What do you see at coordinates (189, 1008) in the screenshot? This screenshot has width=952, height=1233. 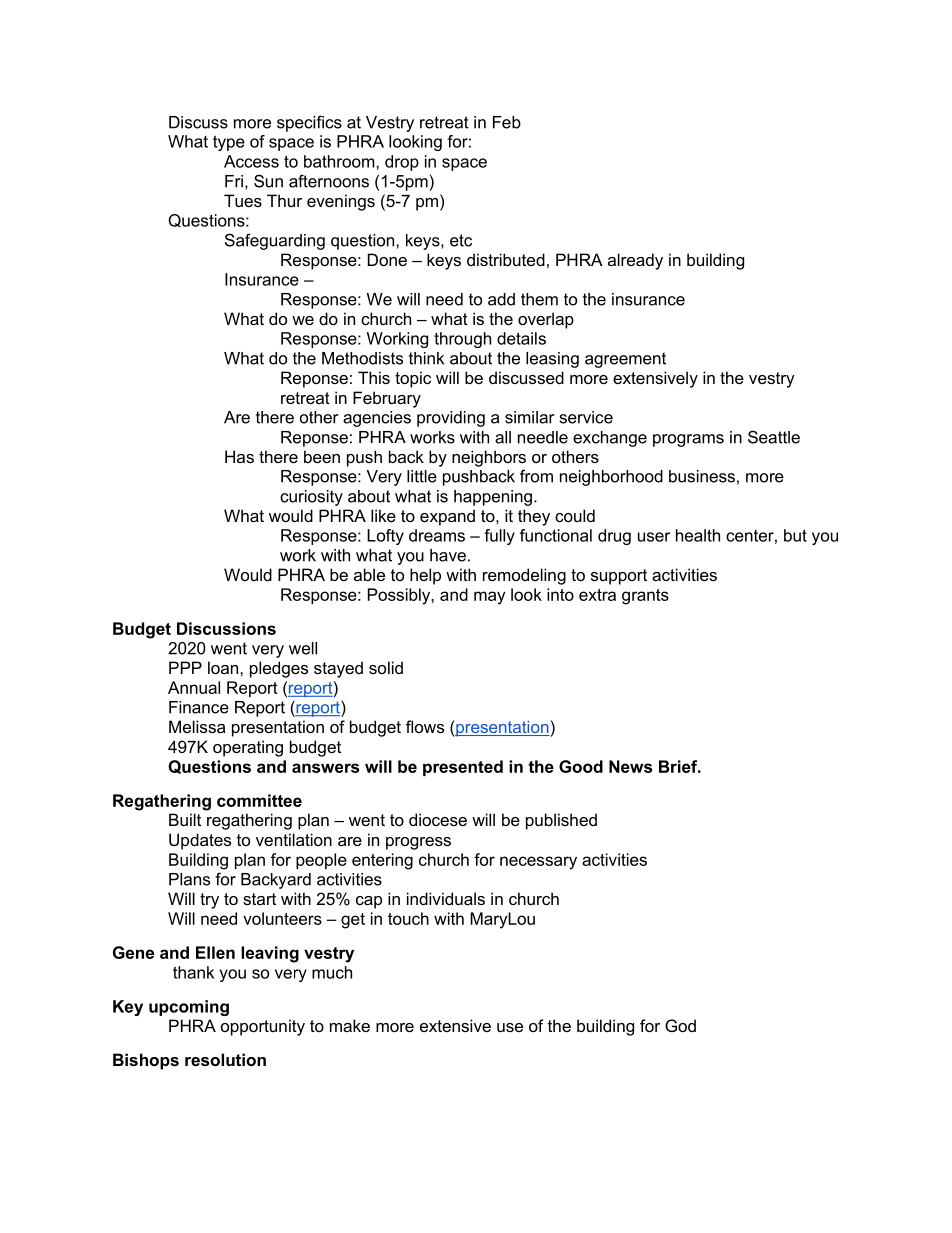 I see `upcoming` at bounding box center [189, 1008].
